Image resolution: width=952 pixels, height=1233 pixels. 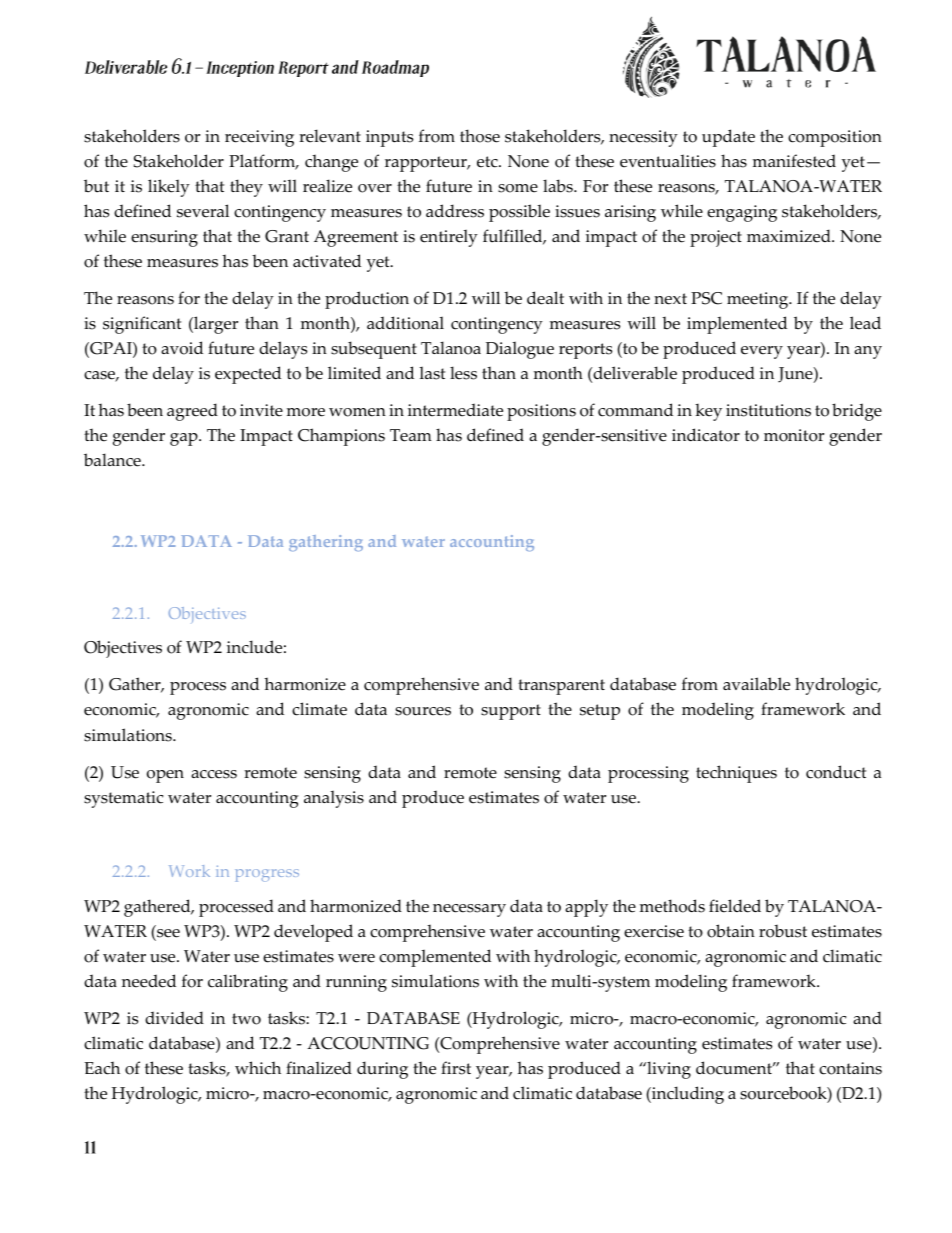 I want to click on necessary, so click(x=469, y=910).
